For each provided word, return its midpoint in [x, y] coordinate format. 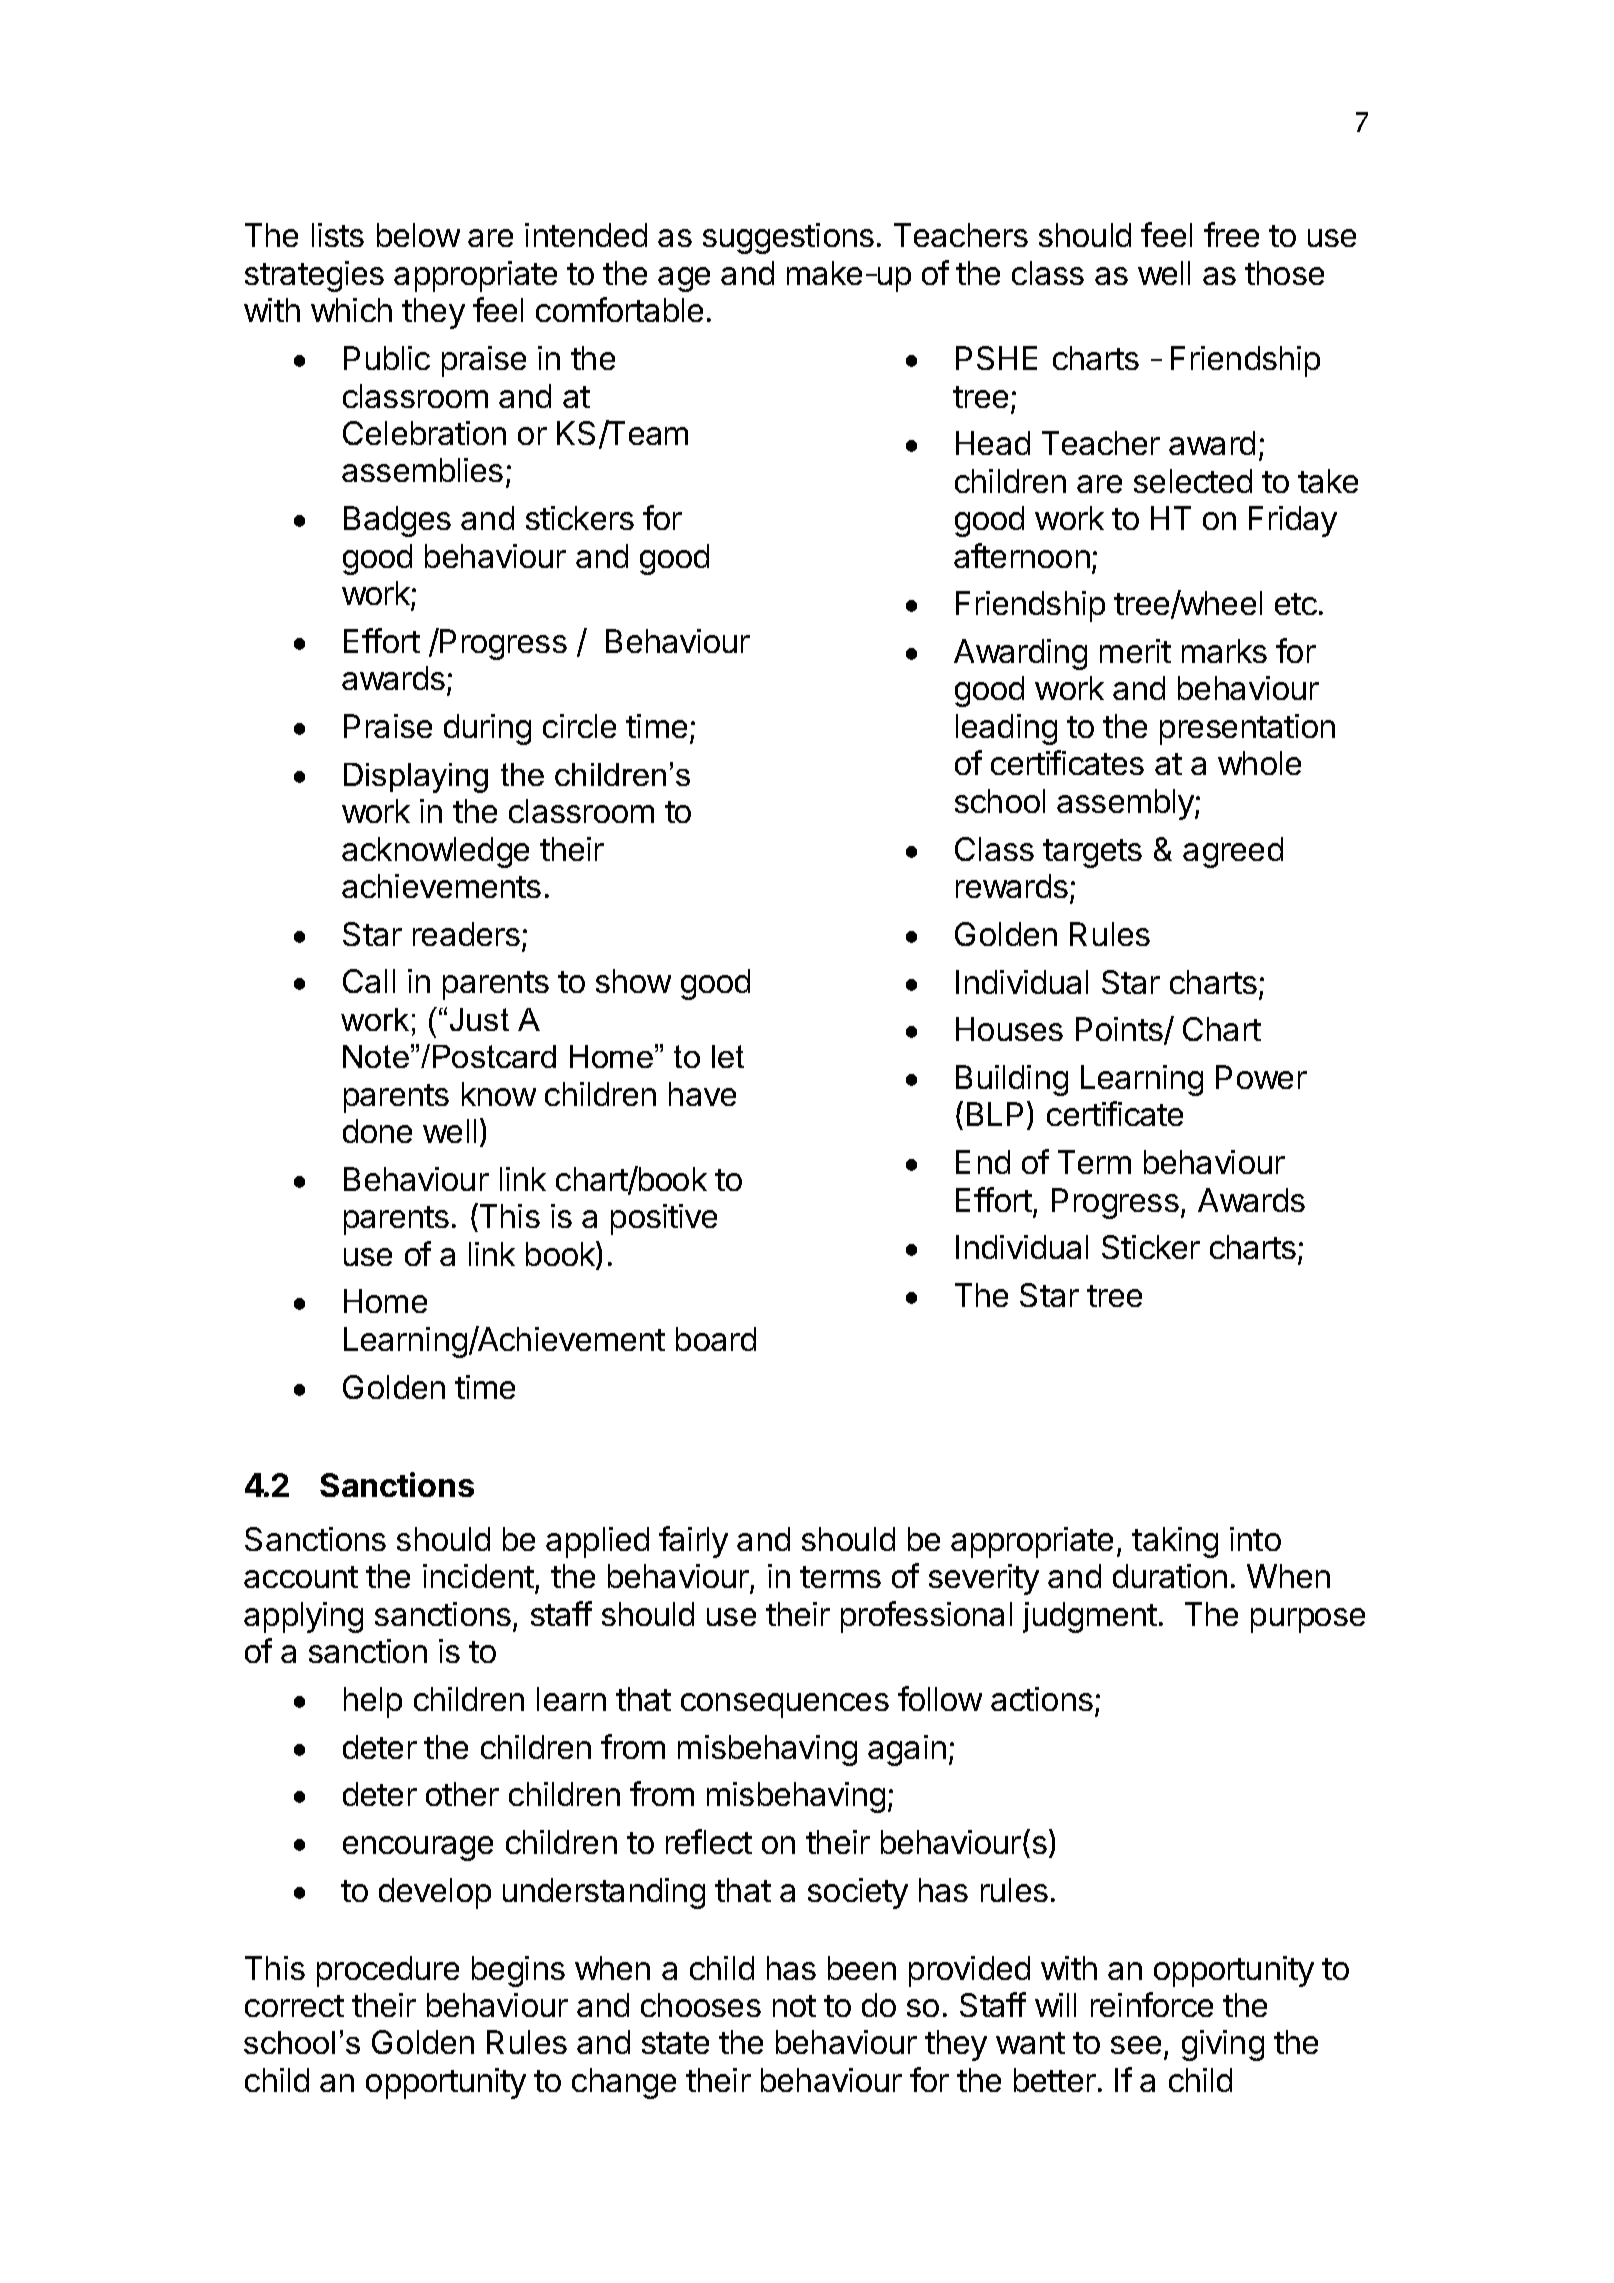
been [862, 1968]
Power [1261, 1077]
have [702, 1094]
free [1231, 234]
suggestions [788, 238]
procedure [388, 1971]
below [418, 235]
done [377, 1131]
